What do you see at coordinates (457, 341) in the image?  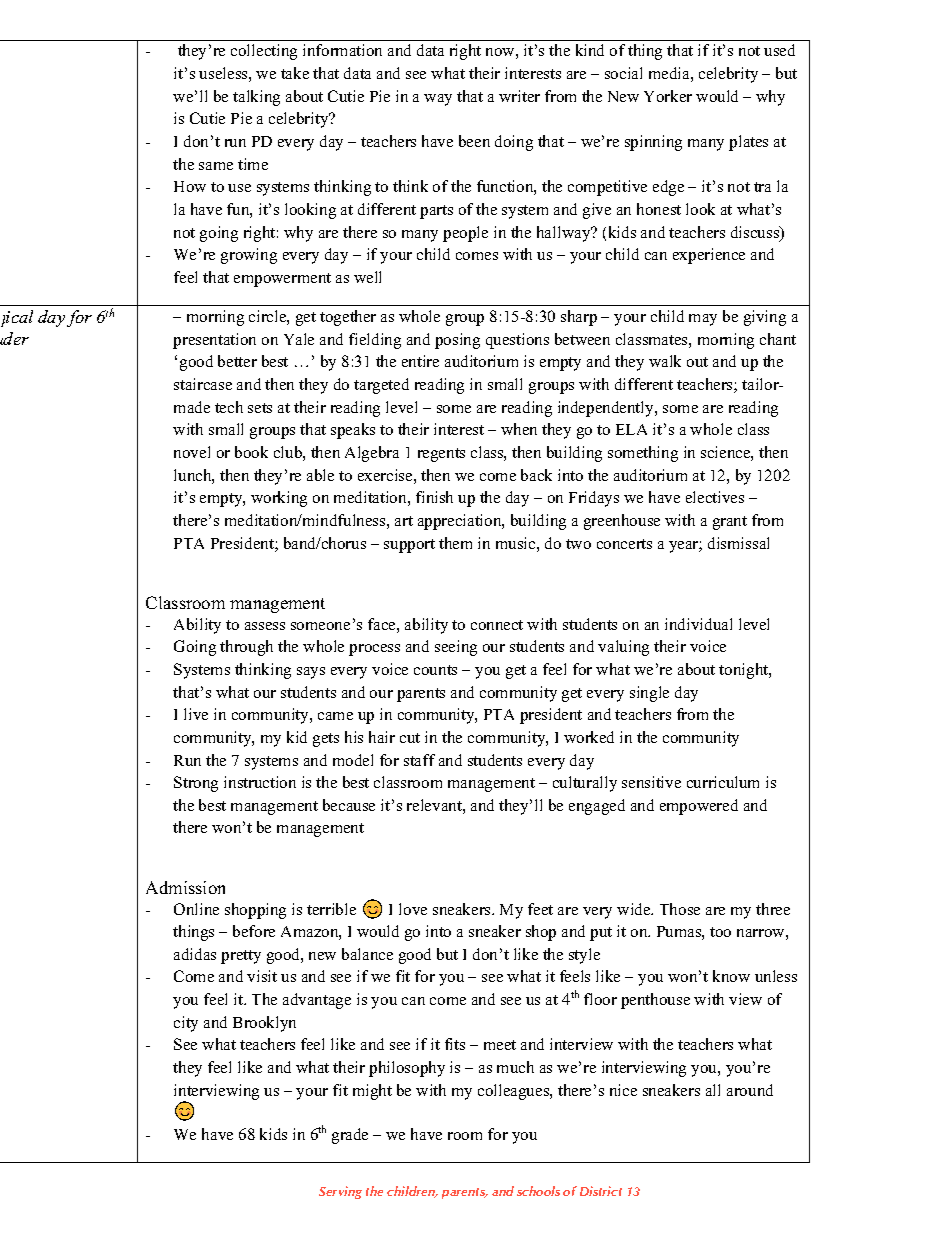 I see `posing` at bounding box center [457, 341].
